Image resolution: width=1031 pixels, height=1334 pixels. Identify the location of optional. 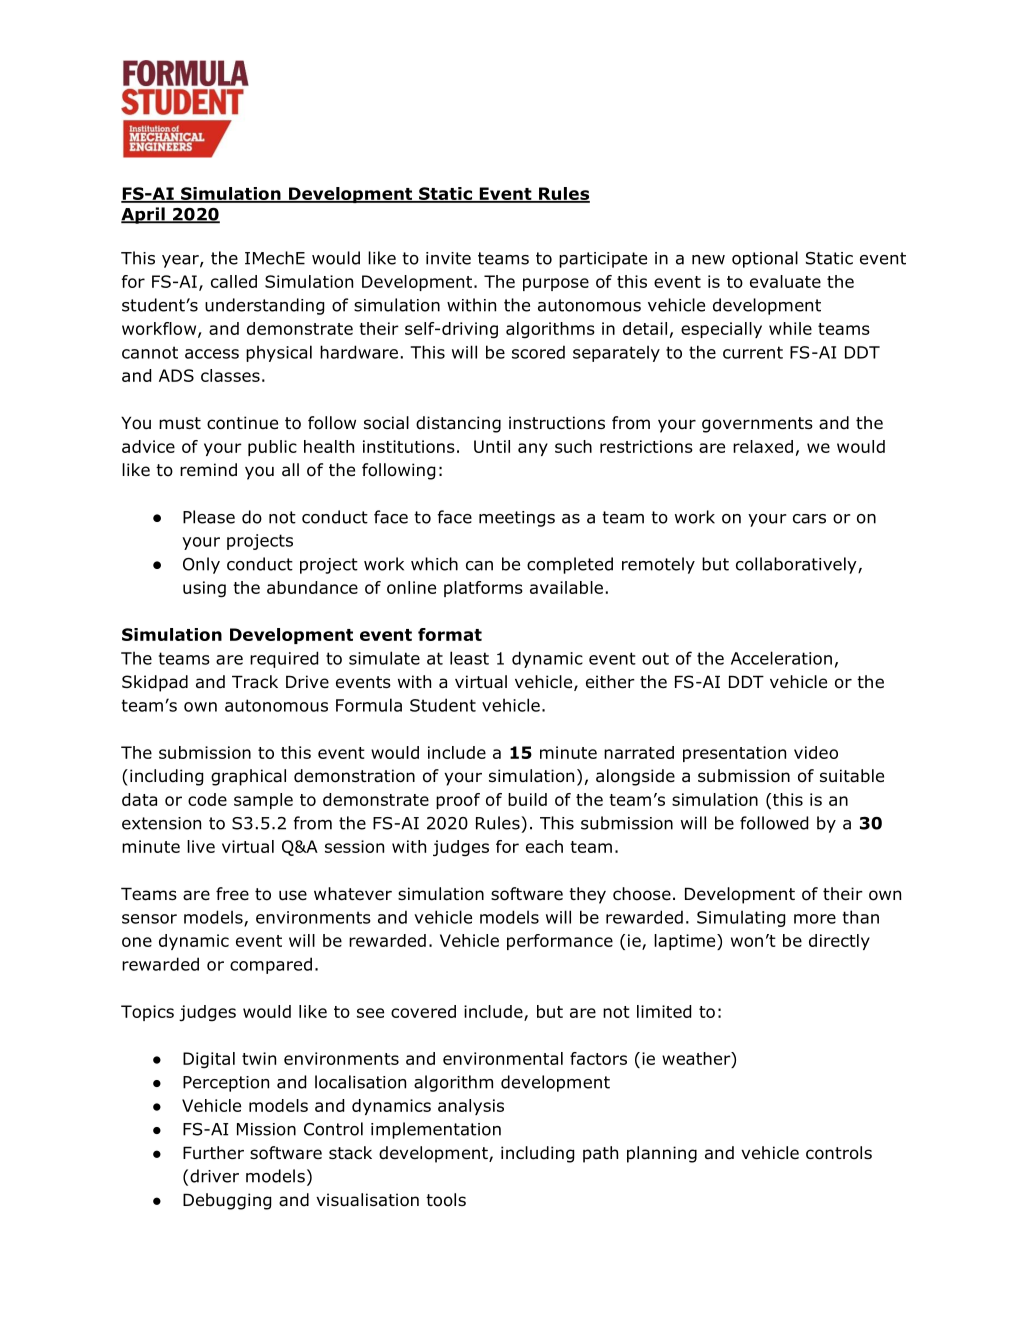
(765, 259).
